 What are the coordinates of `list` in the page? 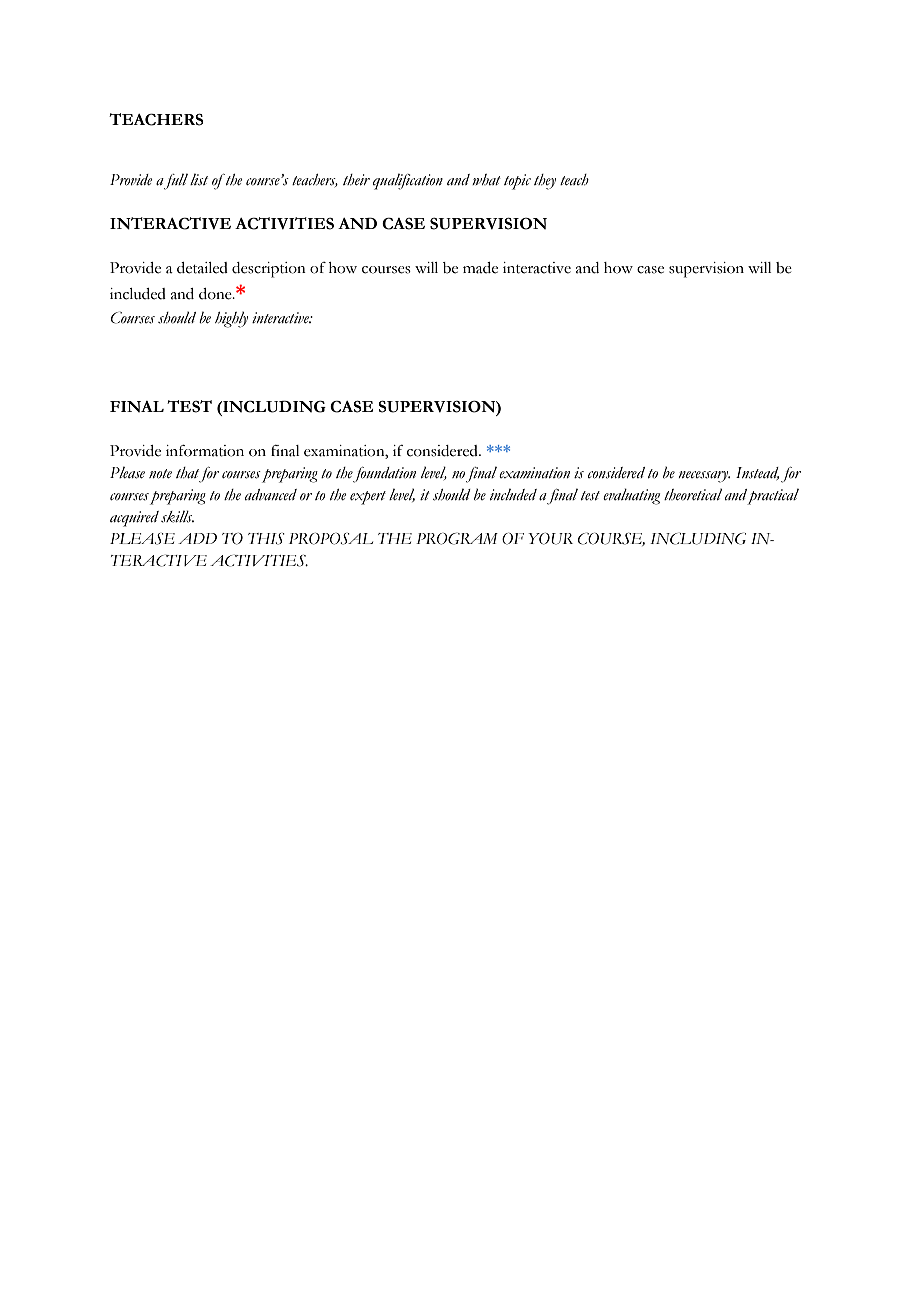 It's located at (199, 179).
